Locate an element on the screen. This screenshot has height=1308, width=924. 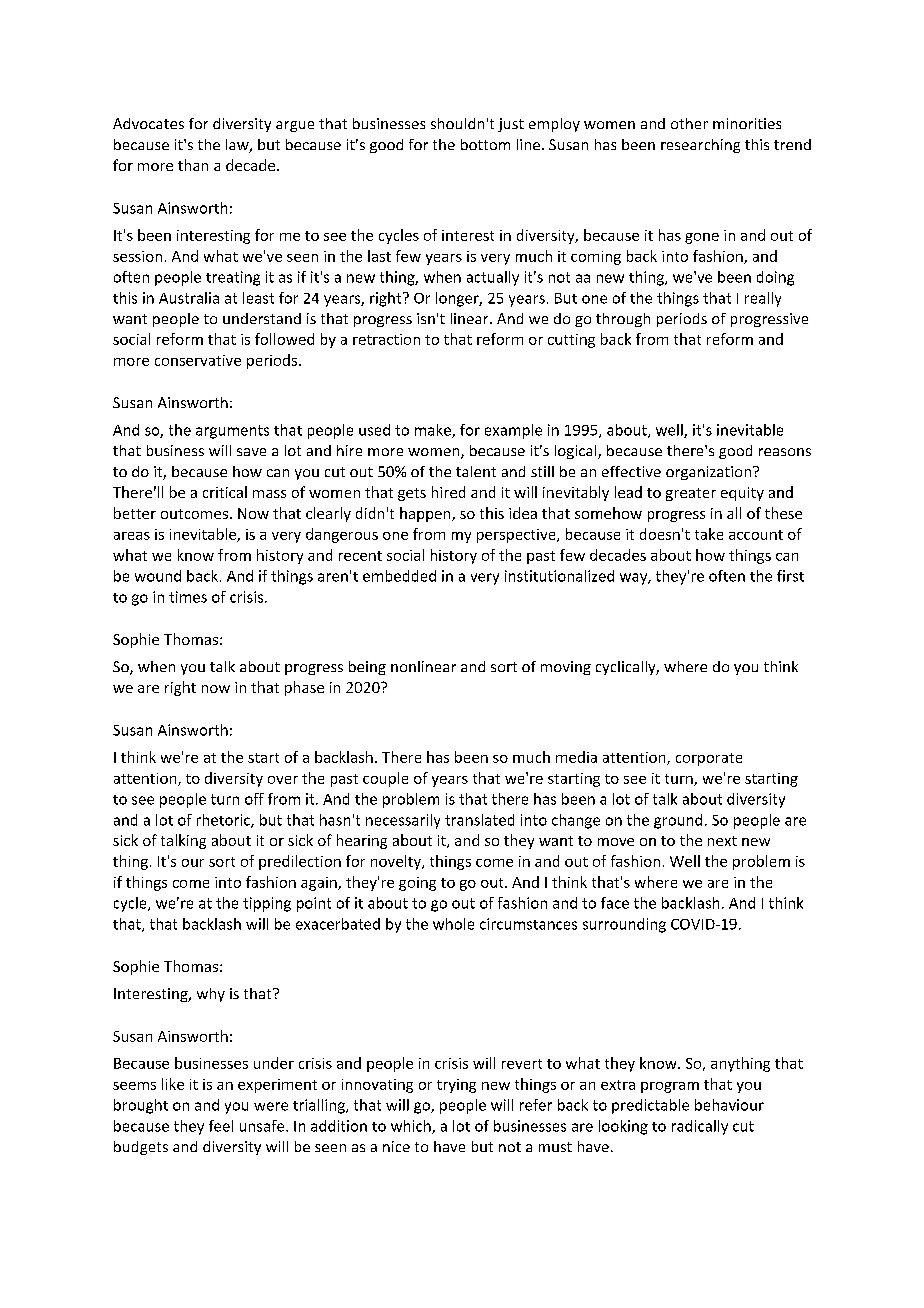
going is located at coordinates (417, 884).
